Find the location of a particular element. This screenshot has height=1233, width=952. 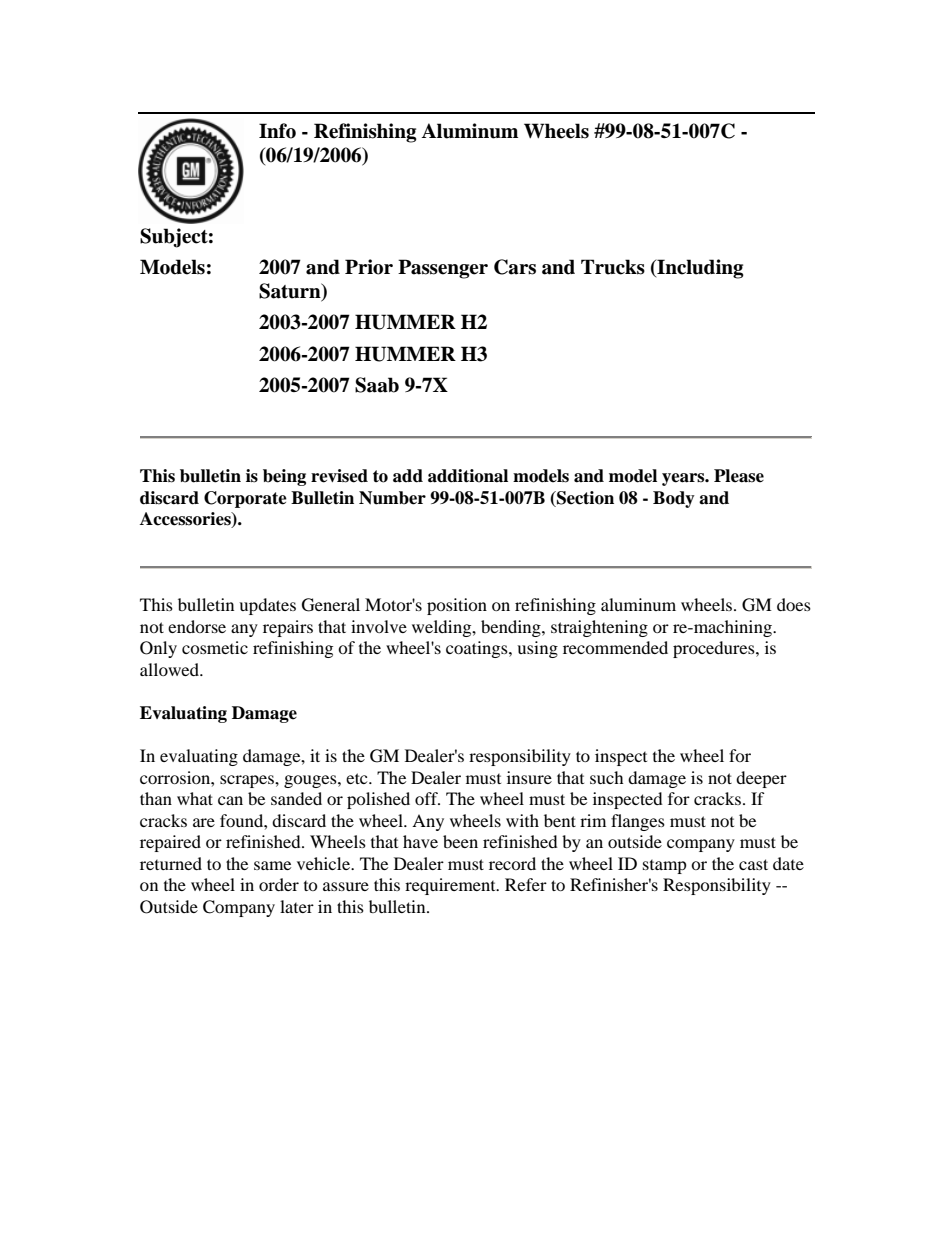

Corporate is located at coordinates (245, 499).
